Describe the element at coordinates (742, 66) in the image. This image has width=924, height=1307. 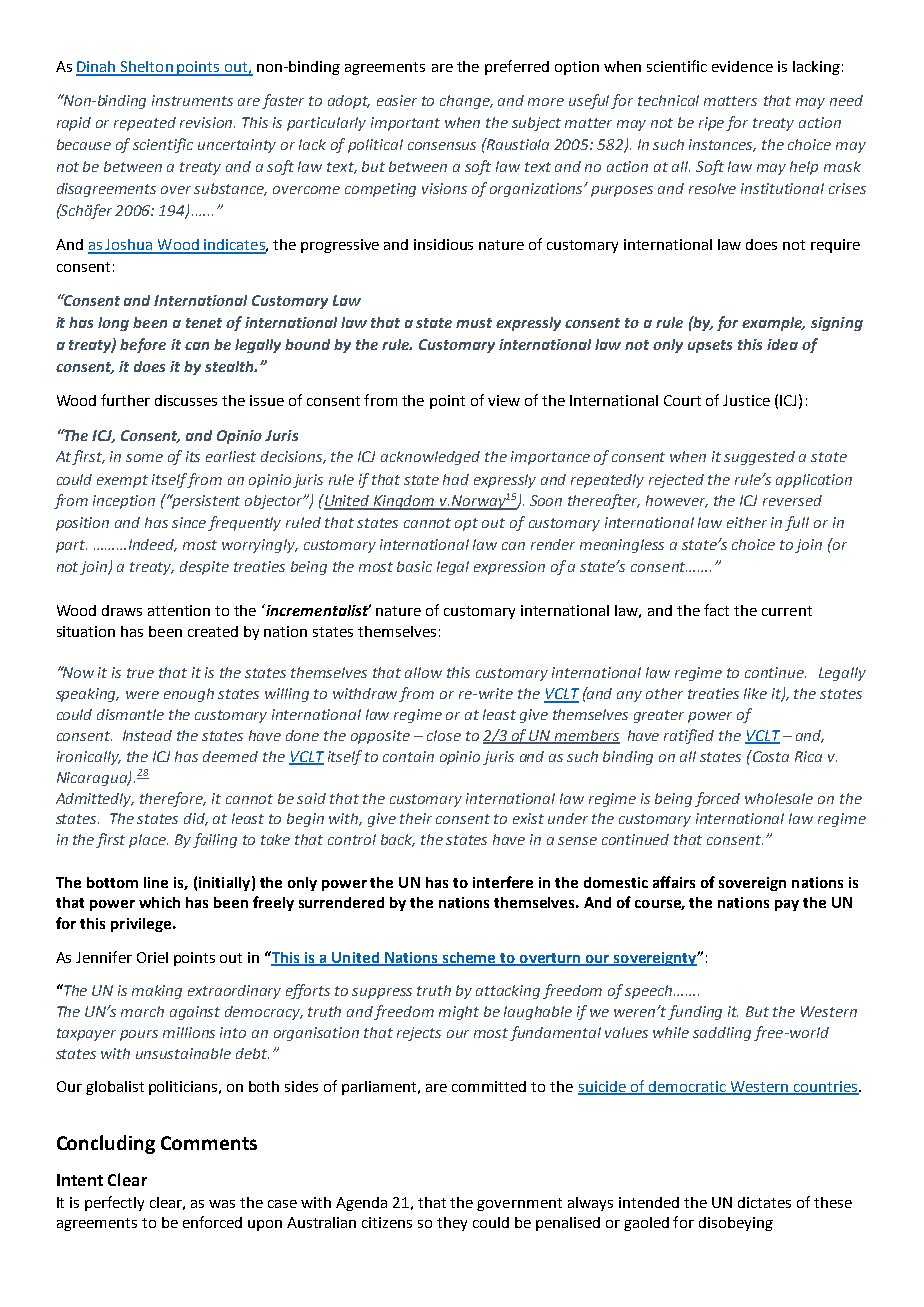
I see `evidence` at that location.
